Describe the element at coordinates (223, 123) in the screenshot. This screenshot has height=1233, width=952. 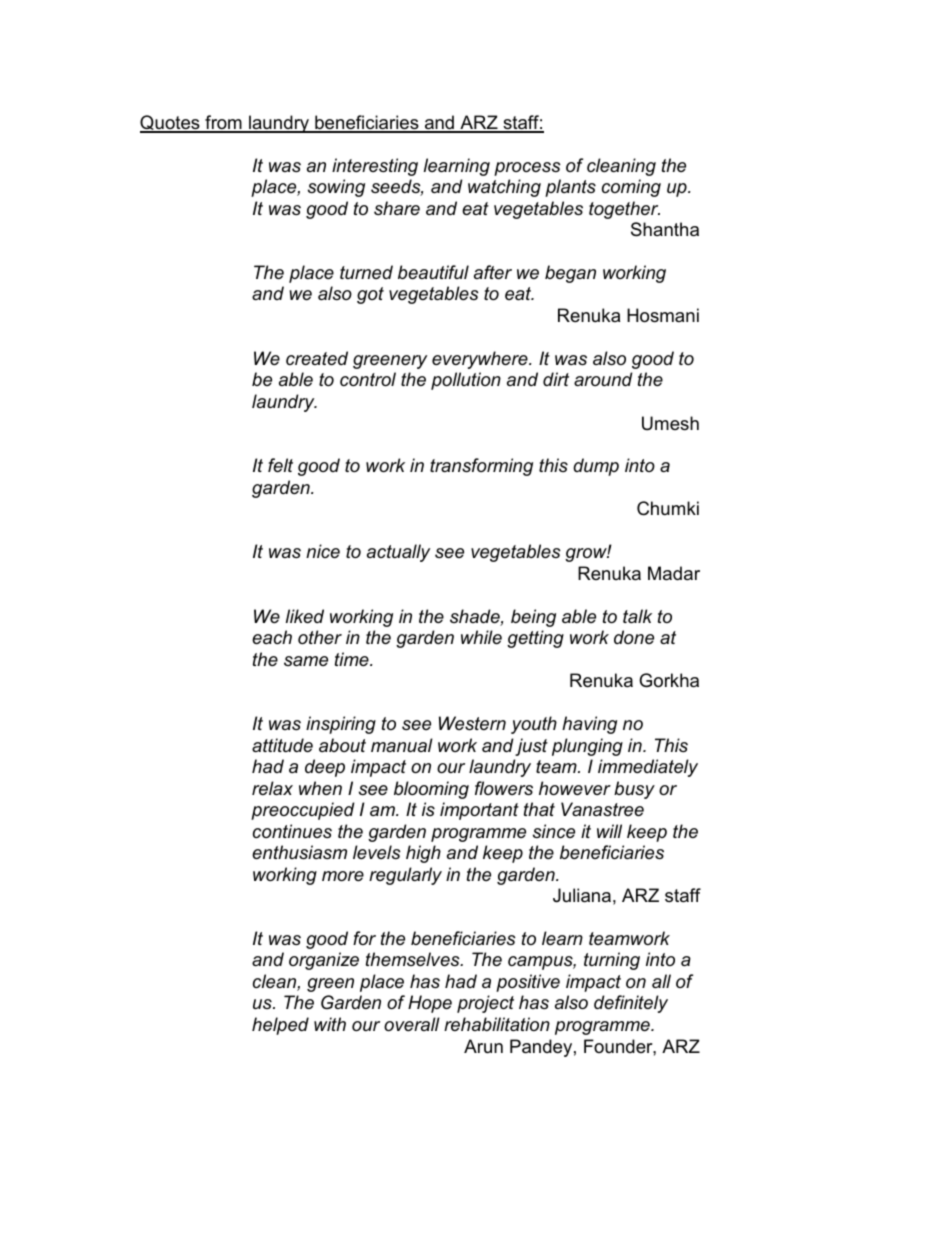
I see `from` at that location.
